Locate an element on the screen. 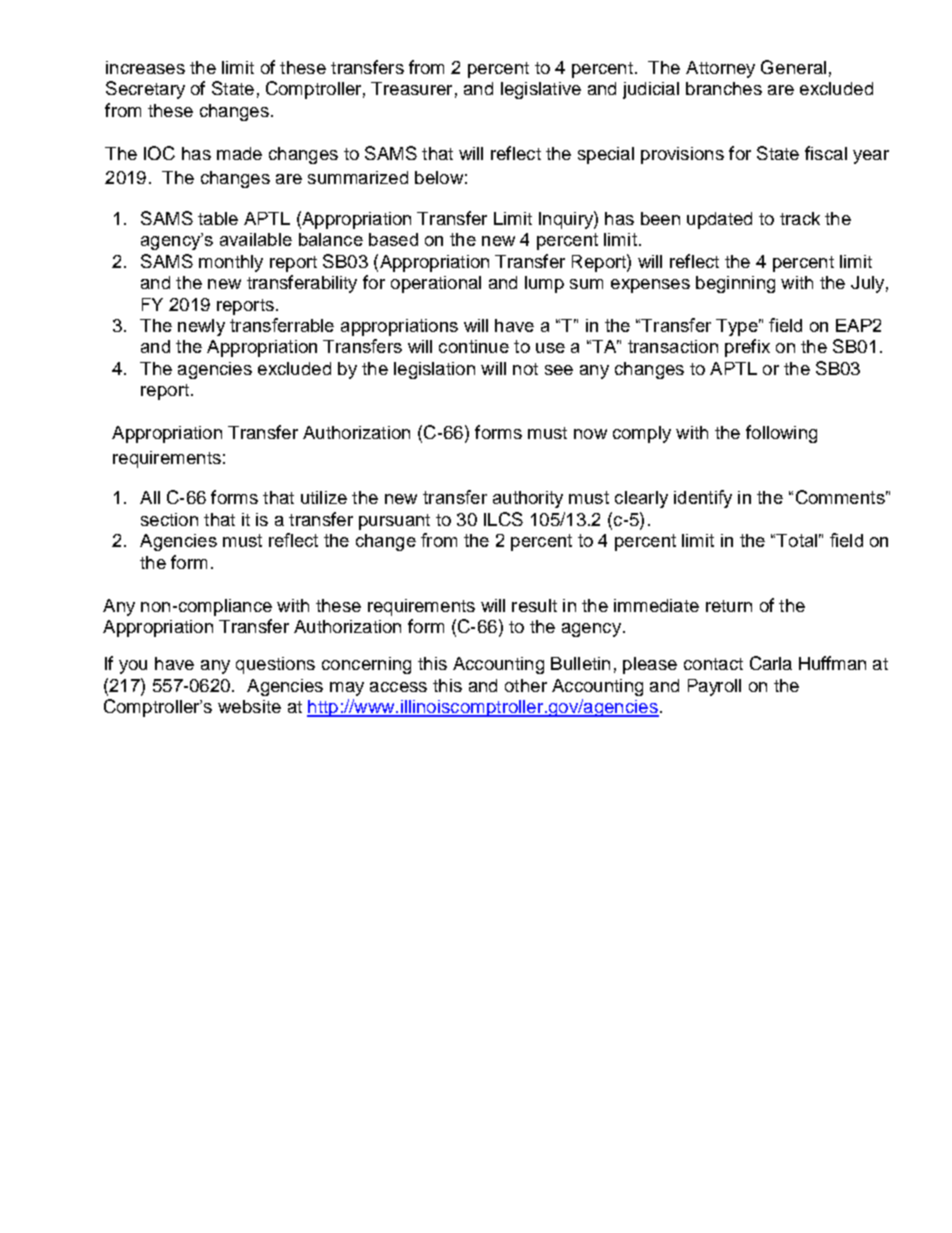 The height and width of the screenshot is (1233, 952). not is located at coordinates (525, 369).
